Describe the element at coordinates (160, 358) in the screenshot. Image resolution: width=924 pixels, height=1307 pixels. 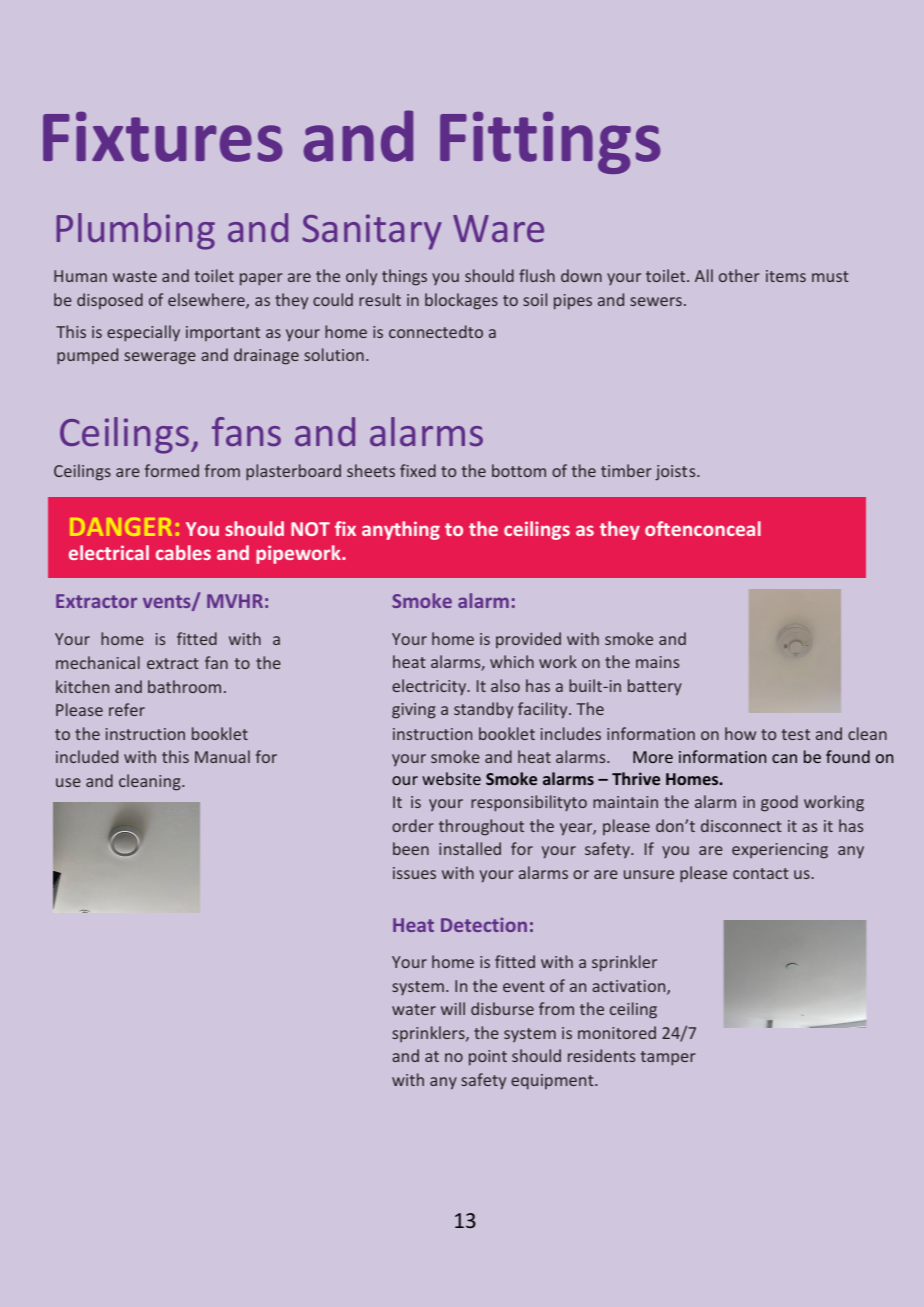
I see `sewerage` at that location.
